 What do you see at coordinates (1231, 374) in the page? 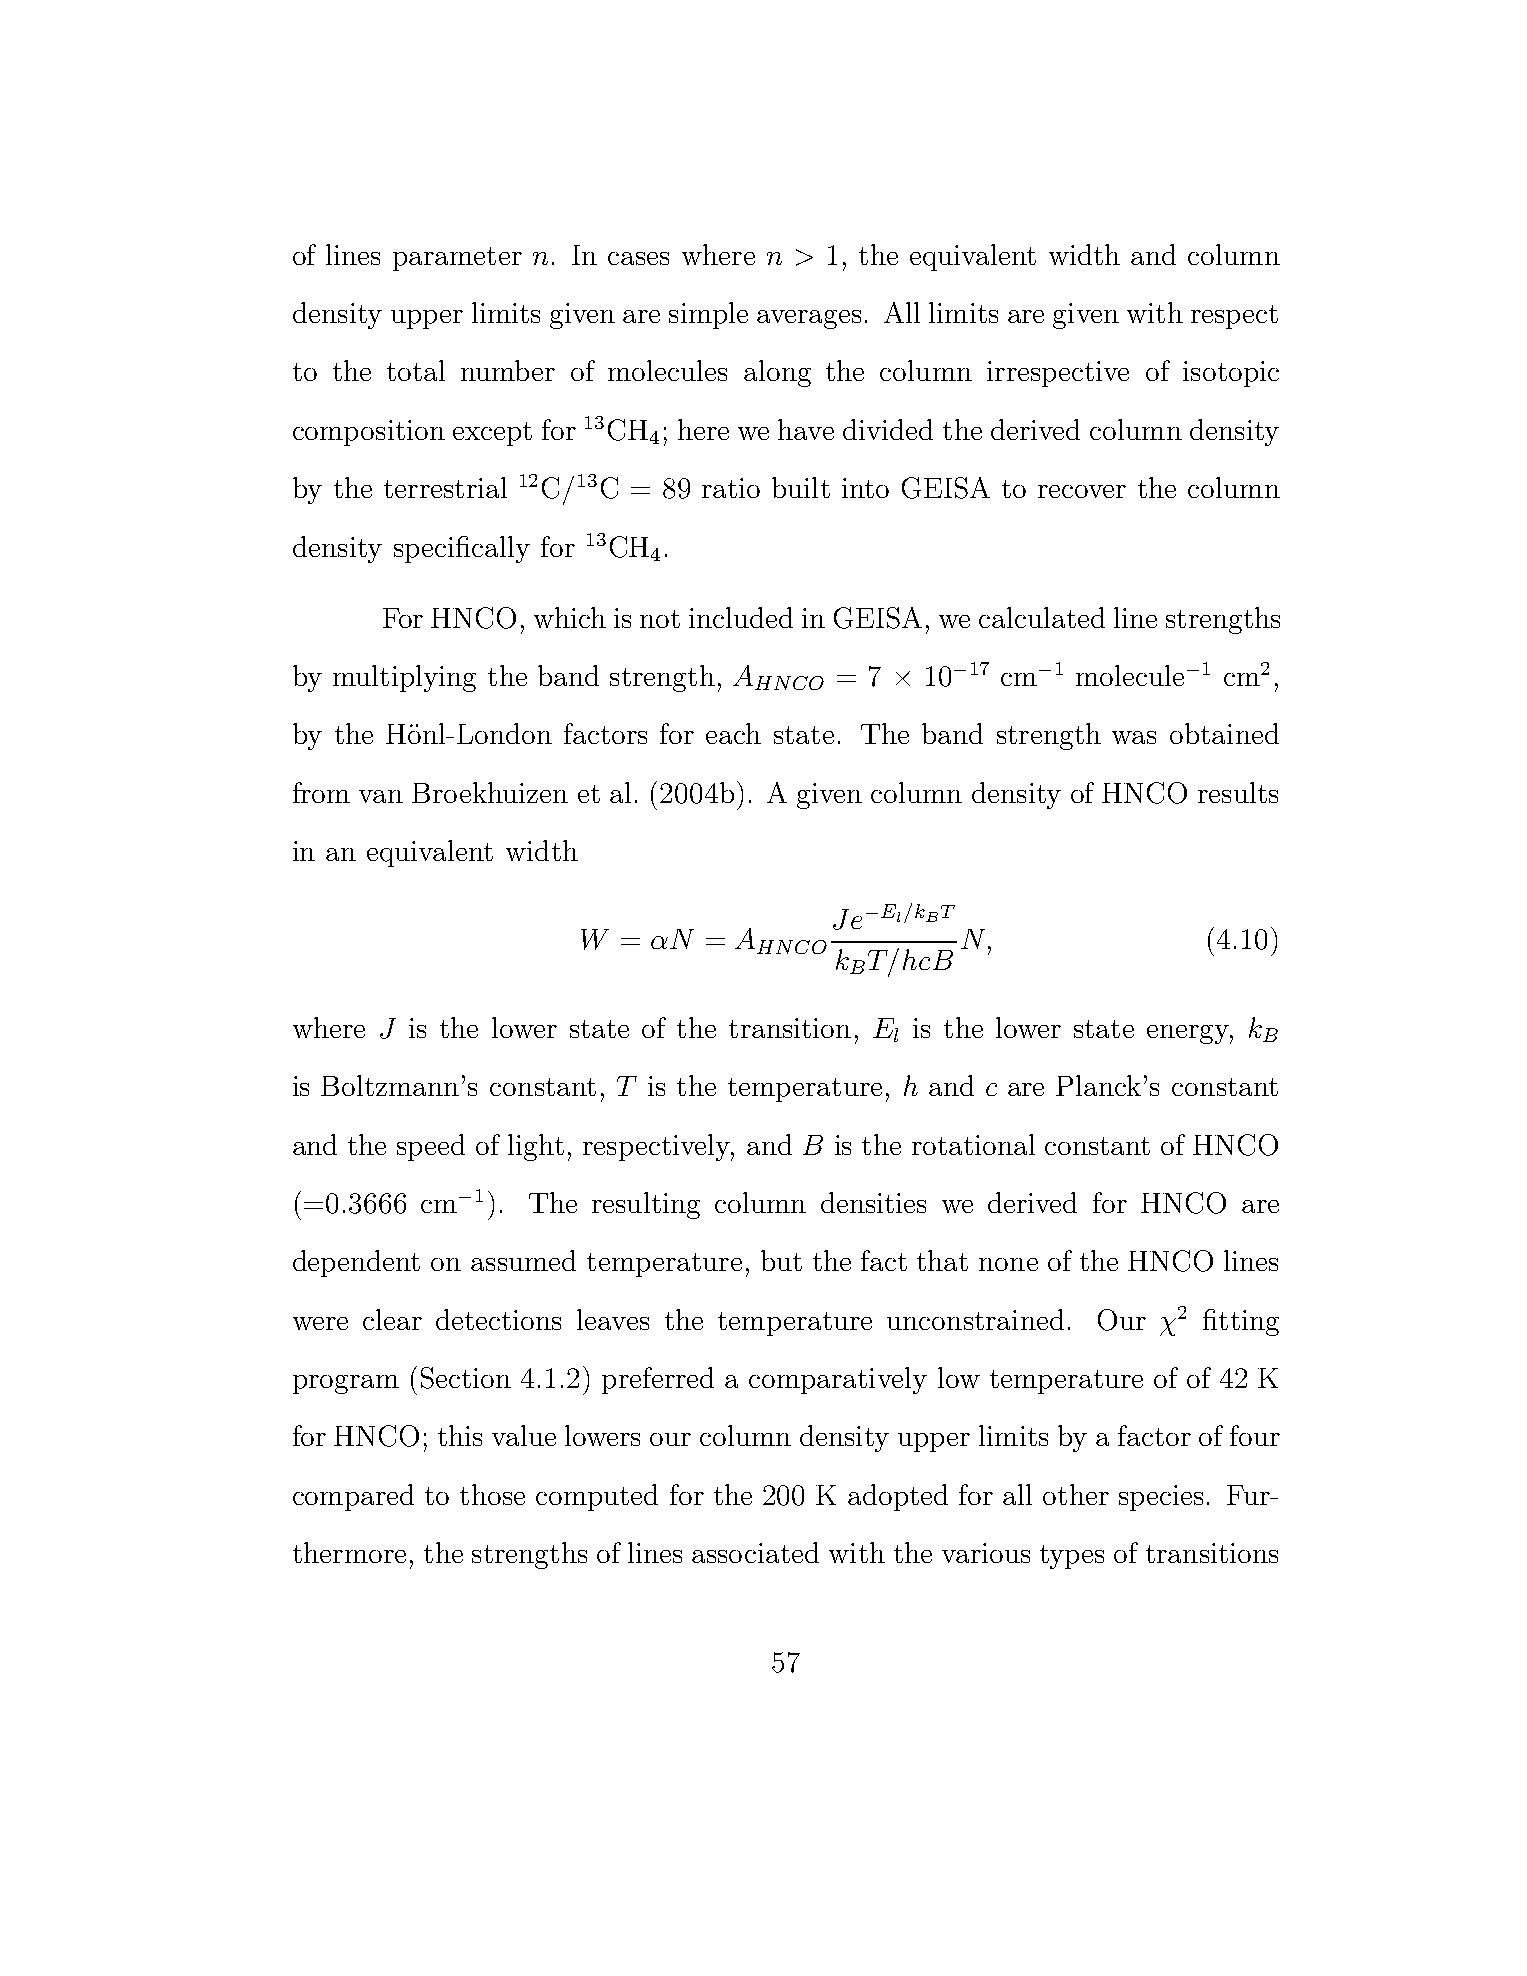
I see `isotopic` at bounding box center [1231, 374].
